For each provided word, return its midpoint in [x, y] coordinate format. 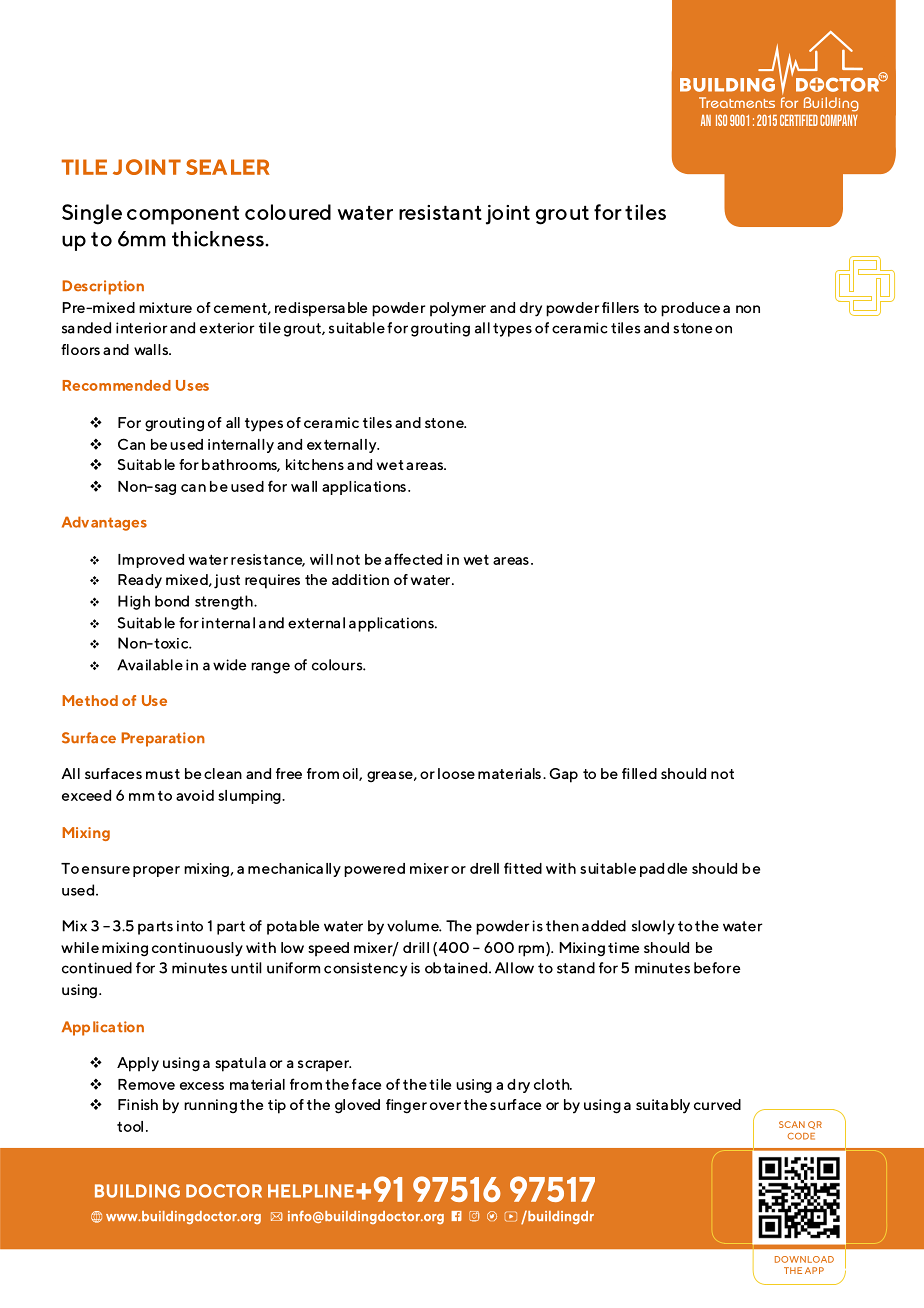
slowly [653, 927]
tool [130, 1126]
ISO [721, 120]
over [445, 1106]
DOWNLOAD [804, 1259]
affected [413, 559]
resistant [440, 212]
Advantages [104, 523]
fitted [523, 868]
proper [156, 871]
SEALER [228, 167]
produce [690, 309]
